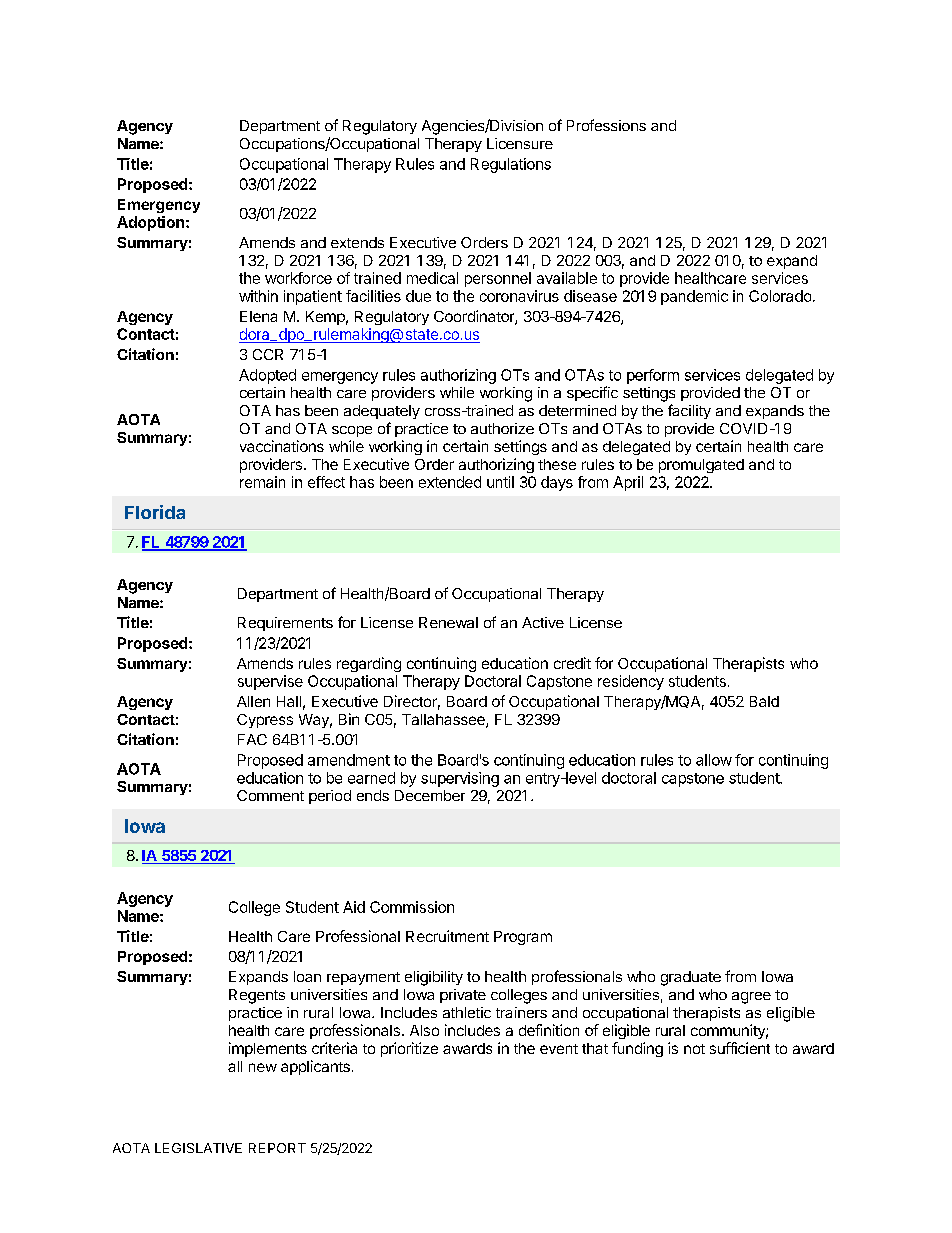 The height and width of the screenshot is (1233, 952). Describe the element at coordinates (285, 624) in the screenshot. I see `Requirements` at that location.
